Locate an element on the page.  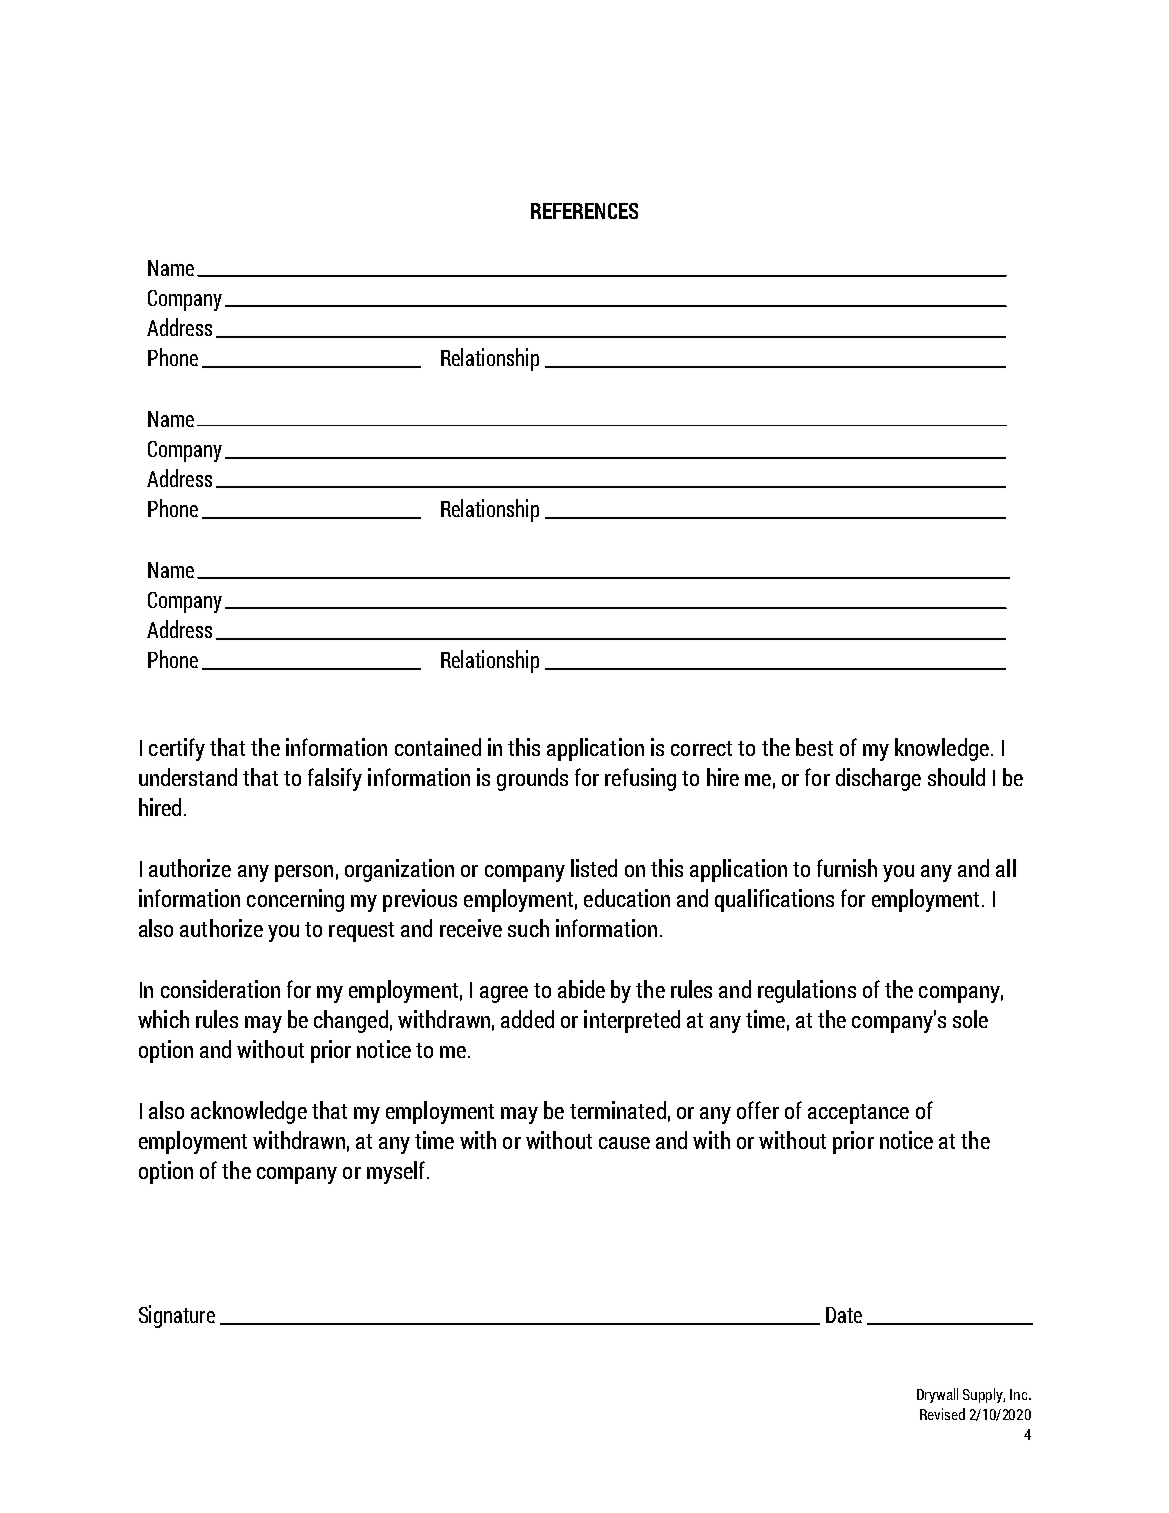
correct is located at coordinates (701, 748).
